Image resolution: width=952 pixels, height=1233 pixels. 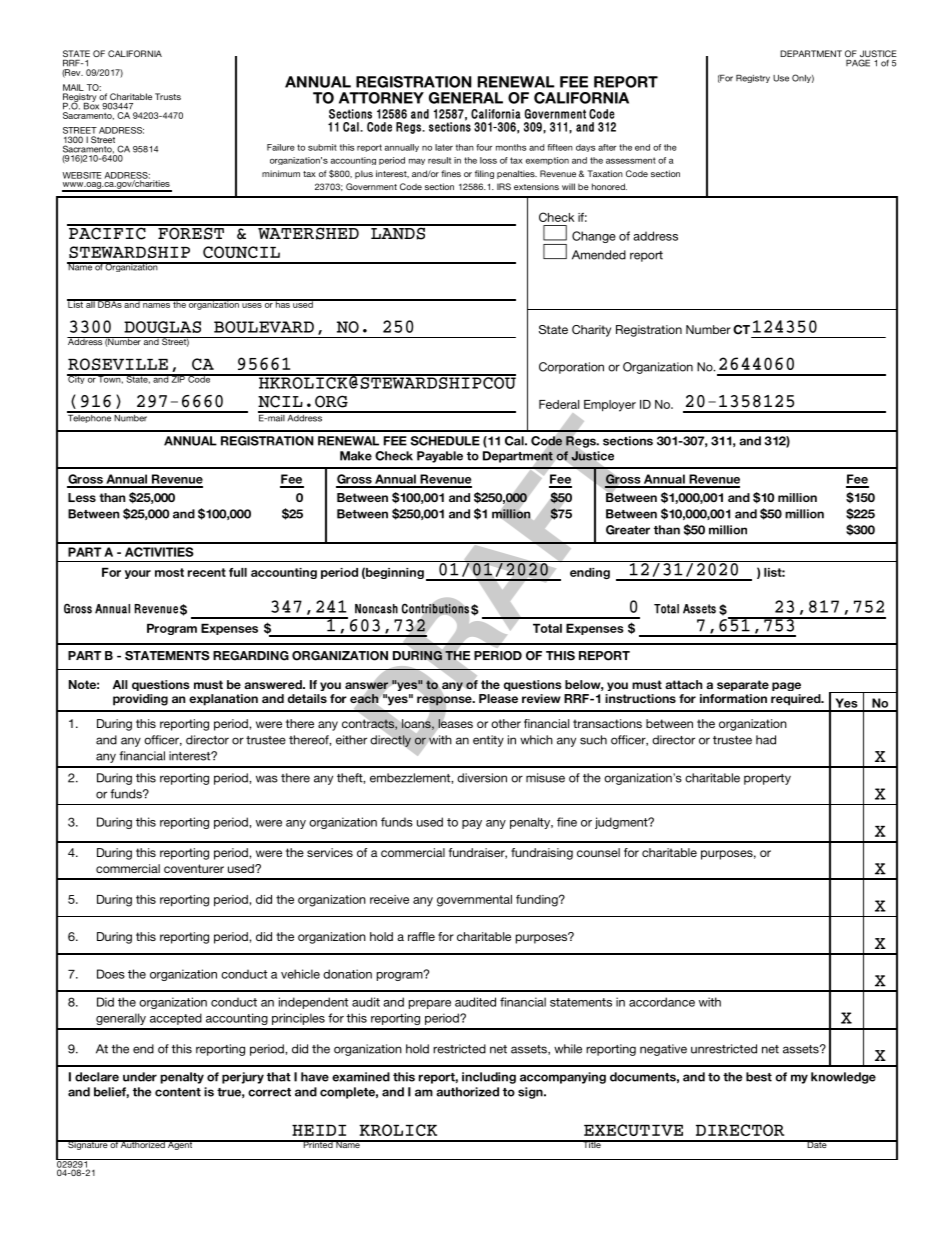 I want to click on providing, so click(x=140, y=700).
